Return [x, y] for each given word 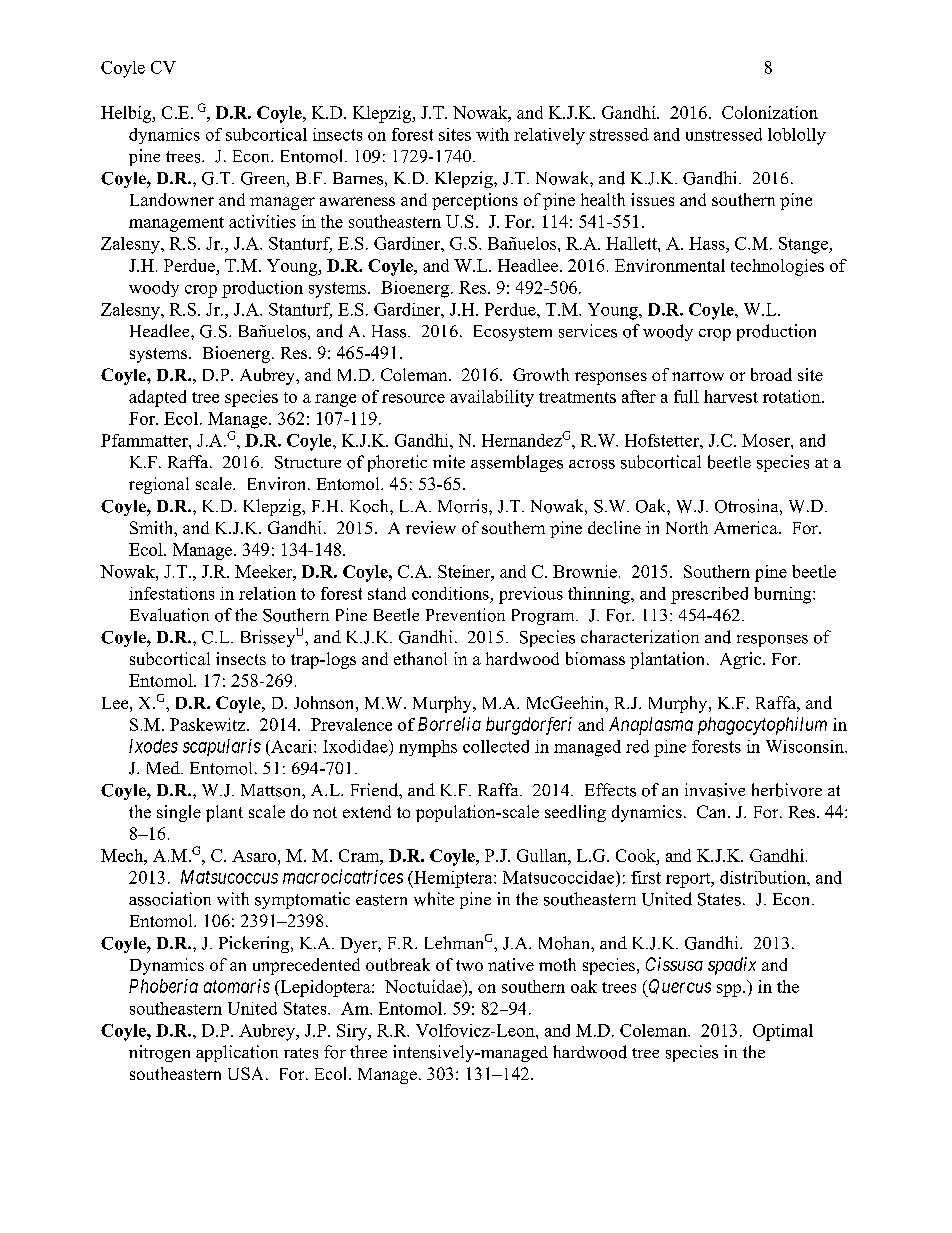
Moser [767, 440]
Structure [308, 462]
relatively [549, 136]
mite [449, 461]
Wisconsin [806, 746]
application [237, 1053]
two [469, 965]
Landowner [172, 199]
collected [496, 746]
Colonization [770, 112]
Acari [292, 746]
